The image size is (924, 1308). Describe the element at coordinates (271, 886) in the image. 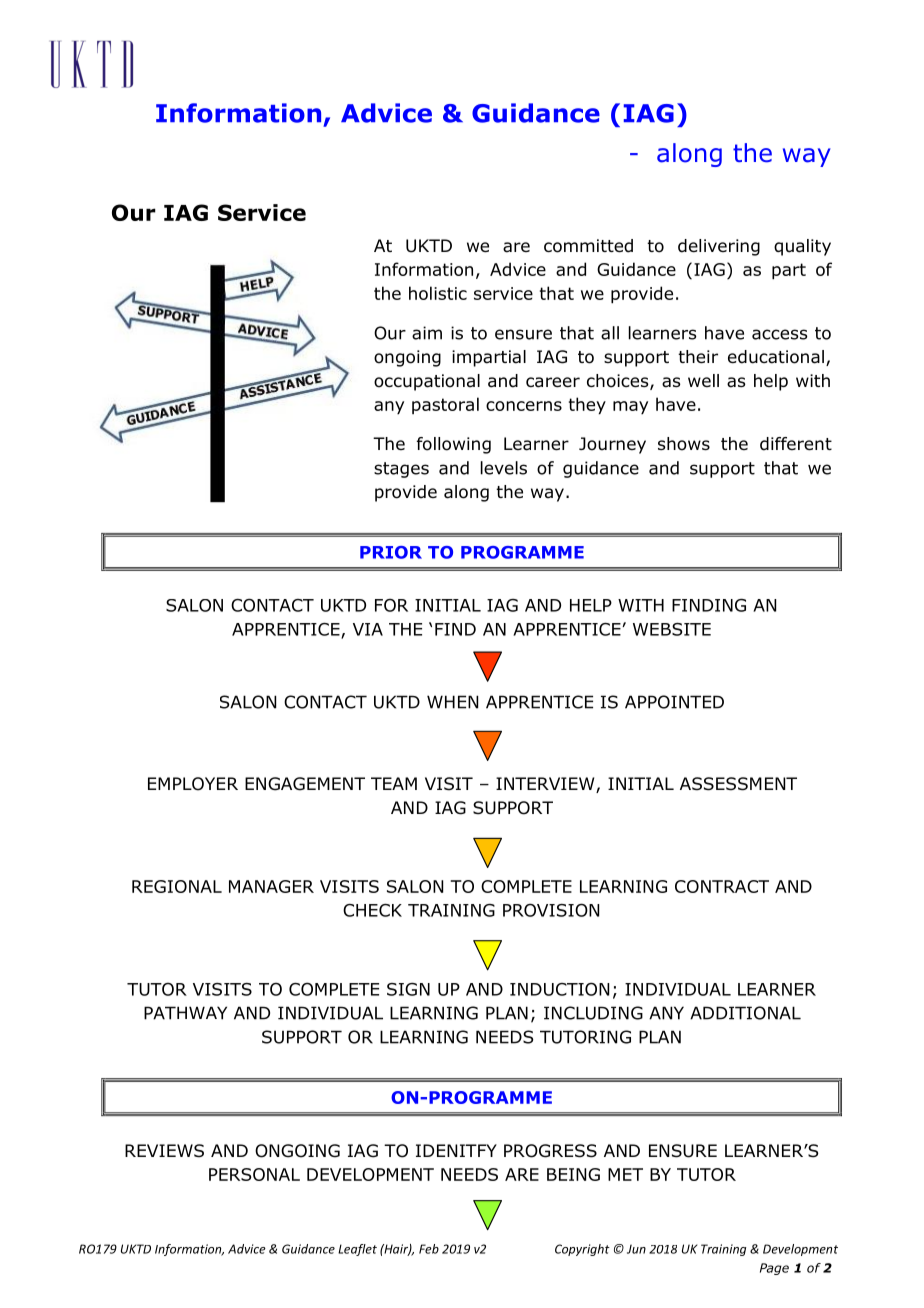

I see `MANAGER` at that location.
